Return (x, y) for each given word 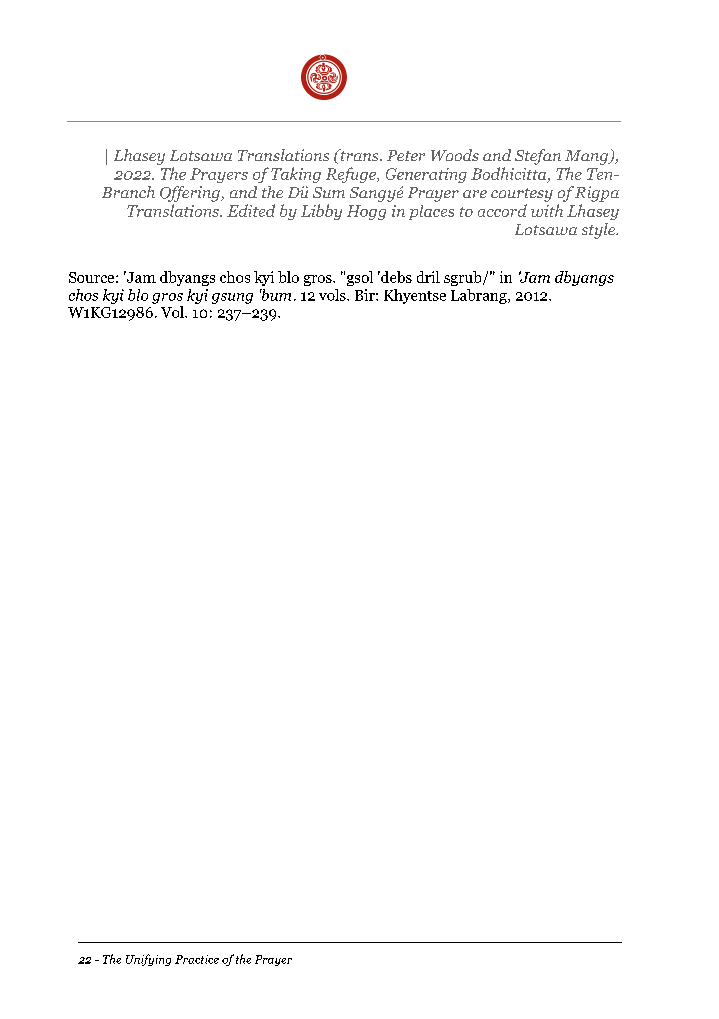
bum (275, 295)
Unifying (148, 960)
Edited (251, 210)
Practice (197, 959)
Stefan (538, 157)
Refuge (352, 175)
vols (333, 295)
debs (395, 277)
